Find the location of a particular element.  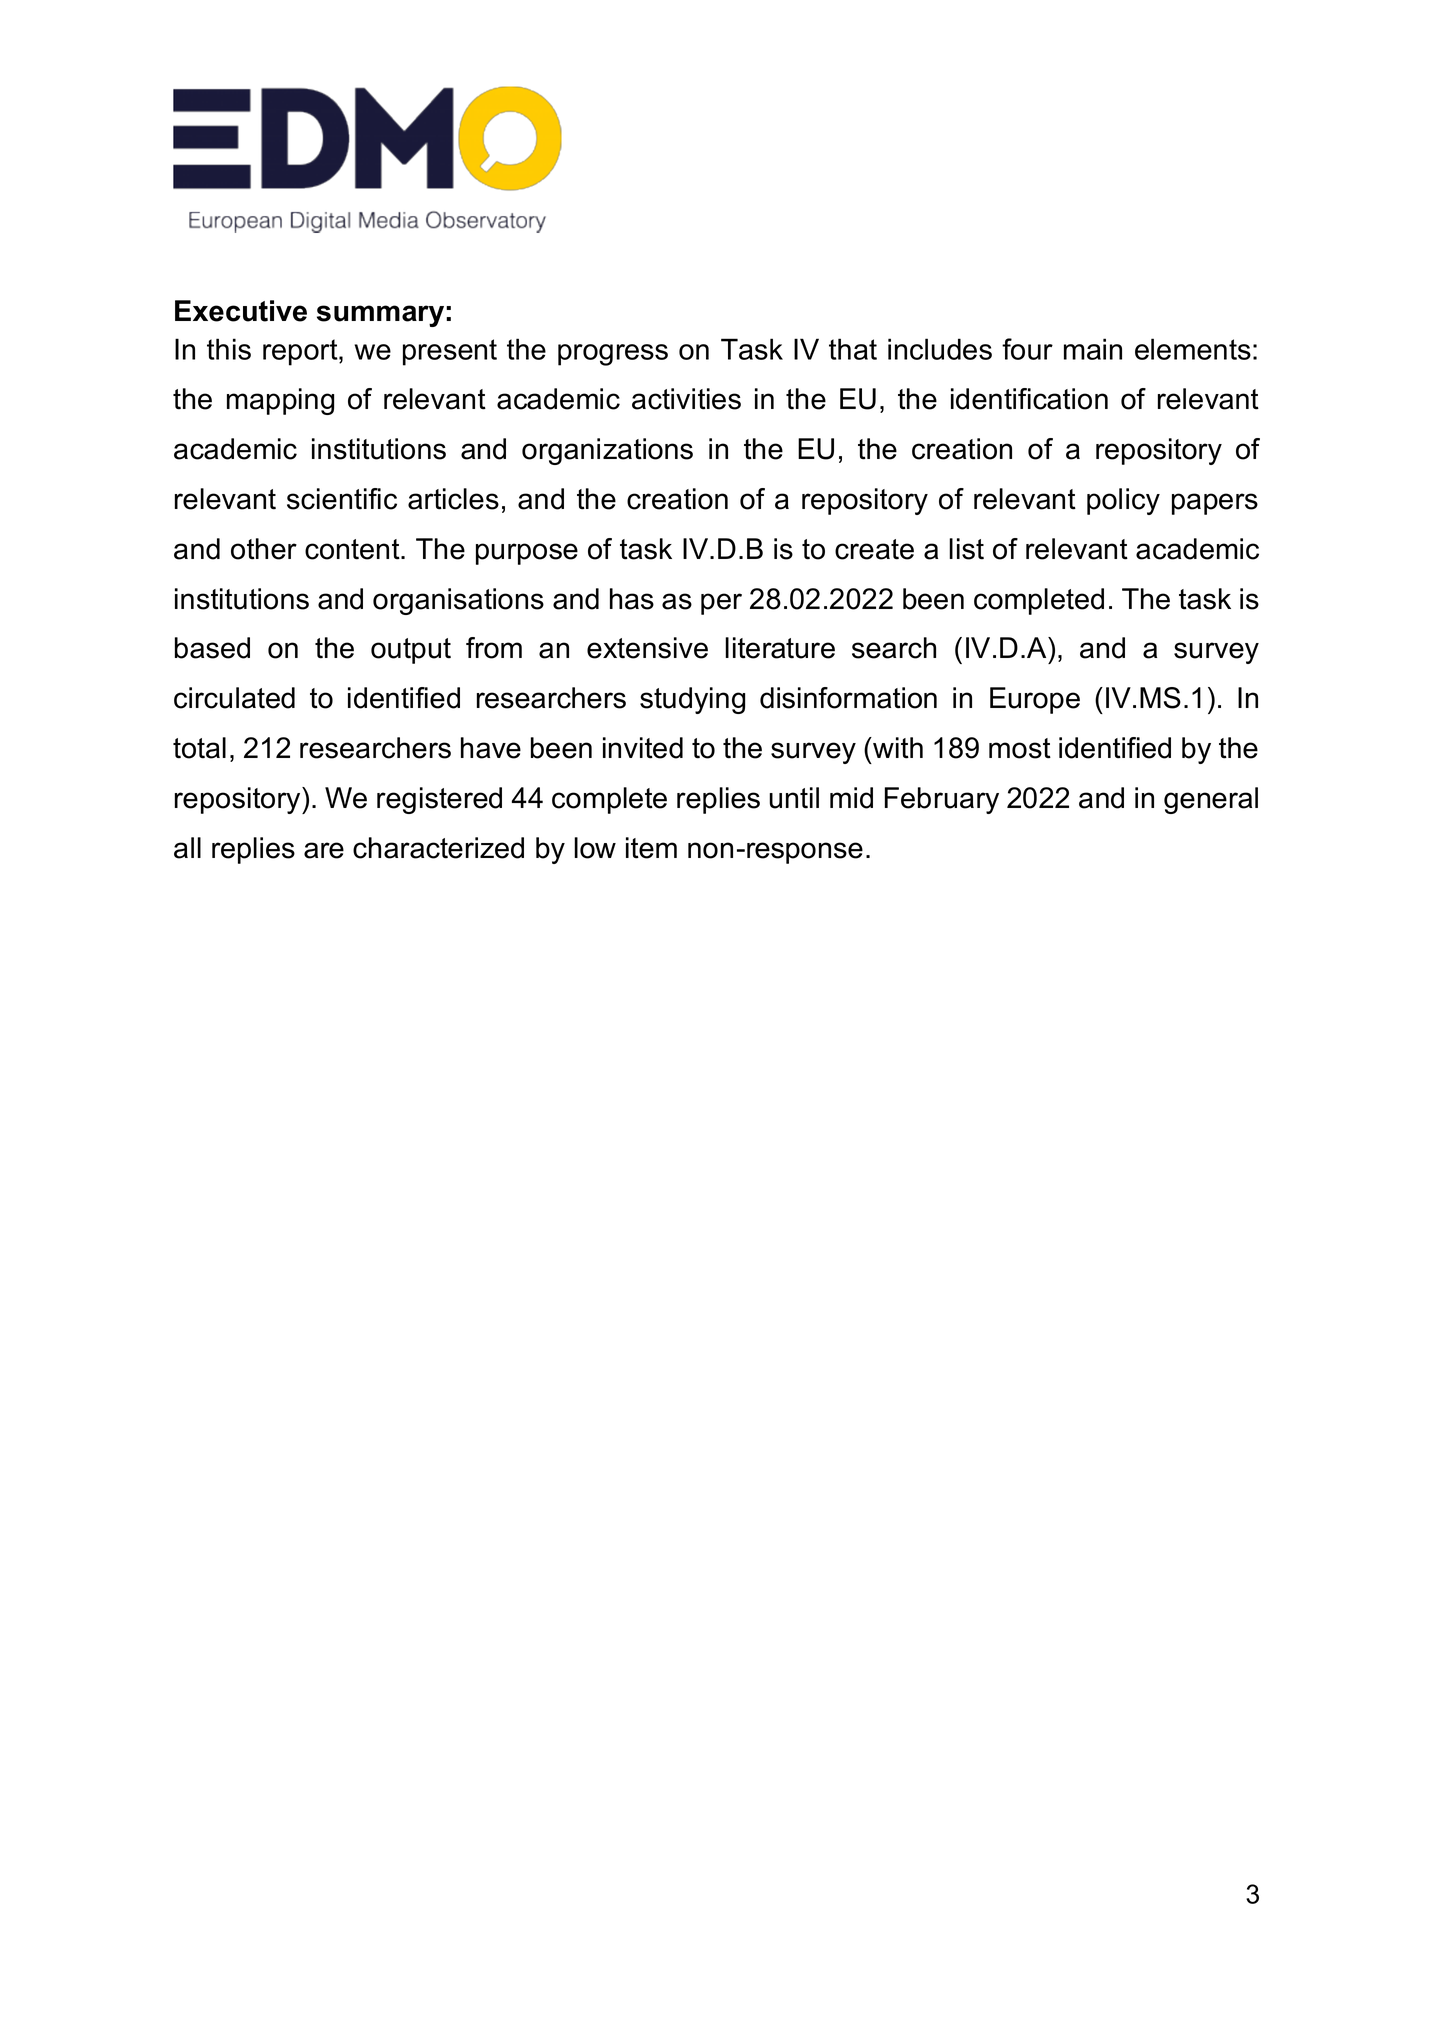

organizations is located at coordinates (607, 451).
